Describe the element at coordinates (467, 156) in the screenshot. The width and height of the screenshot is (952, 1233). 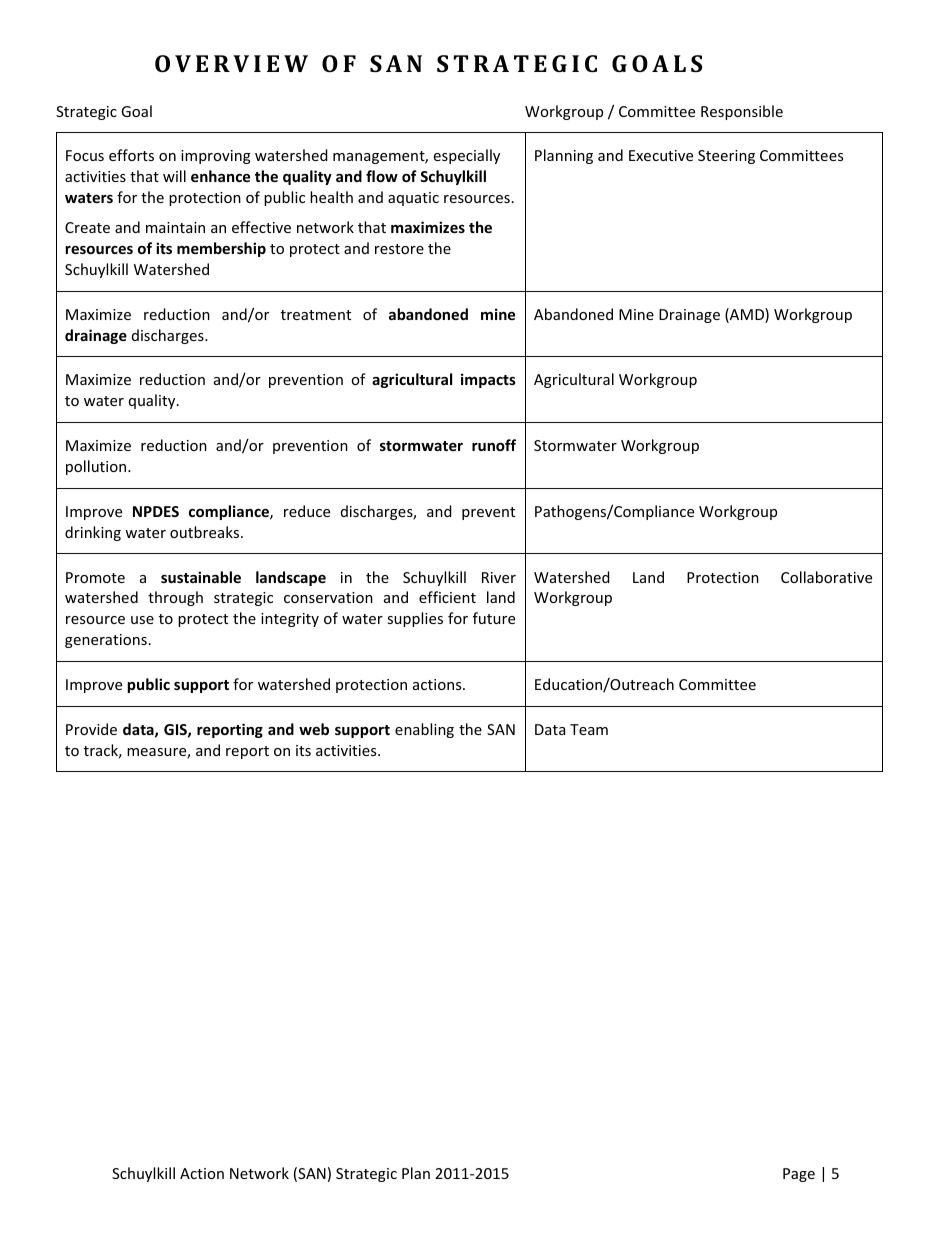
I see `especially` at that location.
